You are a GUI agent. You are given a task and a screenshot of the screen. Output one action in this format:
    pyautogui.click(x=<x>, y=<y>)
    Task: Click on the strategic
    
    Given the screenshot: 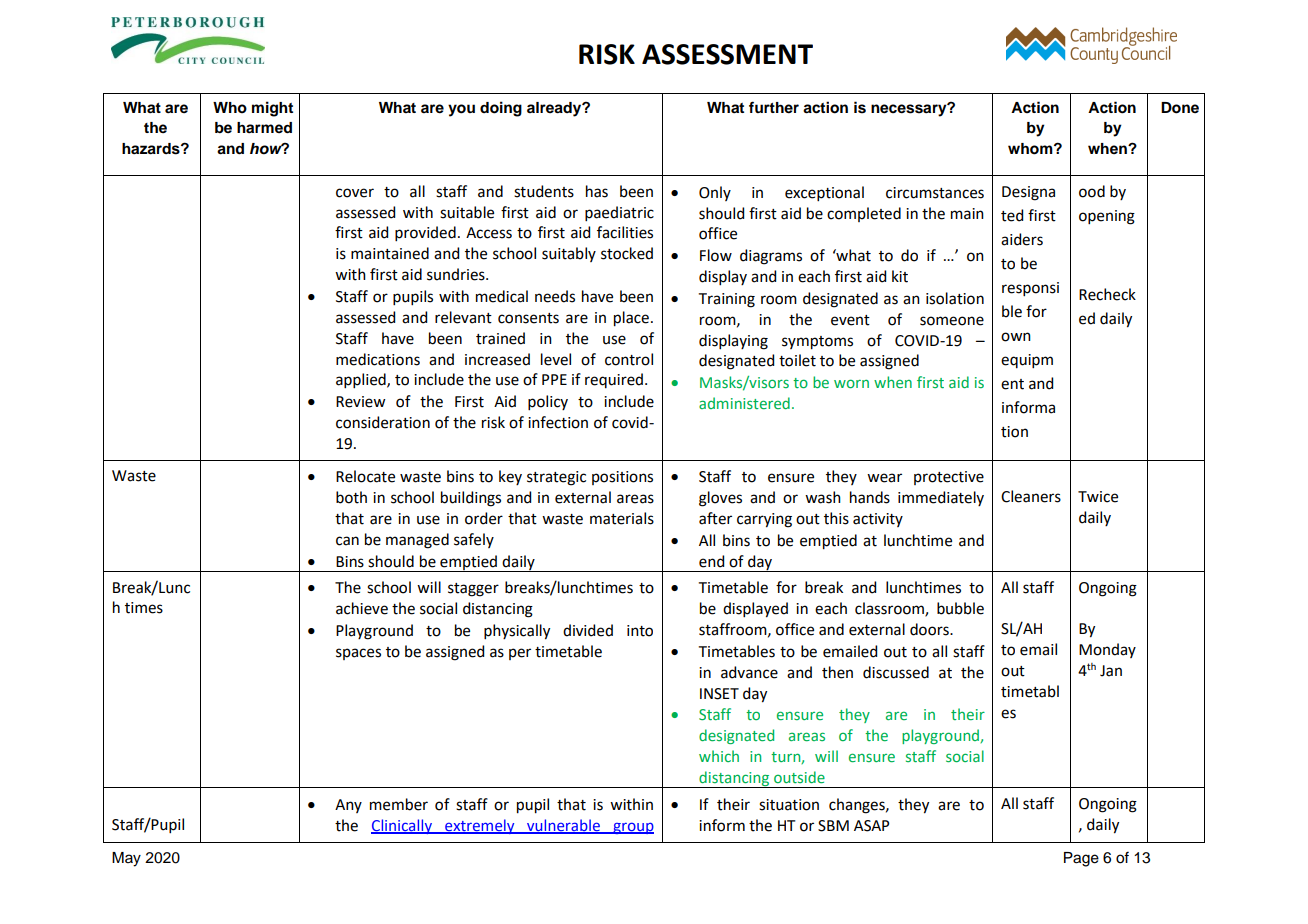 What is the action you would take?
    pyautogui.click(x=556, y=478)
